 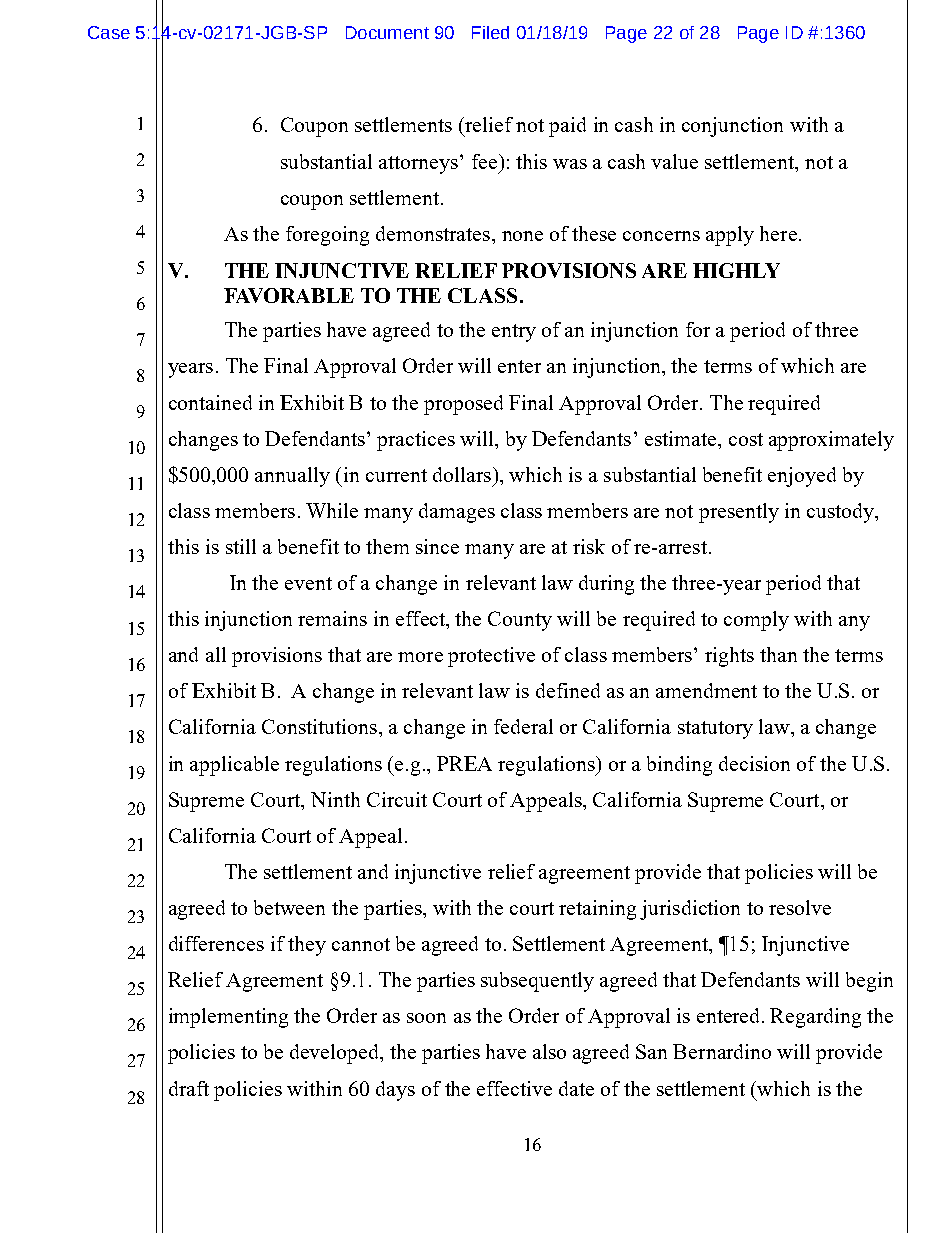 I want to click on Case, so click(x=109, y=32).
